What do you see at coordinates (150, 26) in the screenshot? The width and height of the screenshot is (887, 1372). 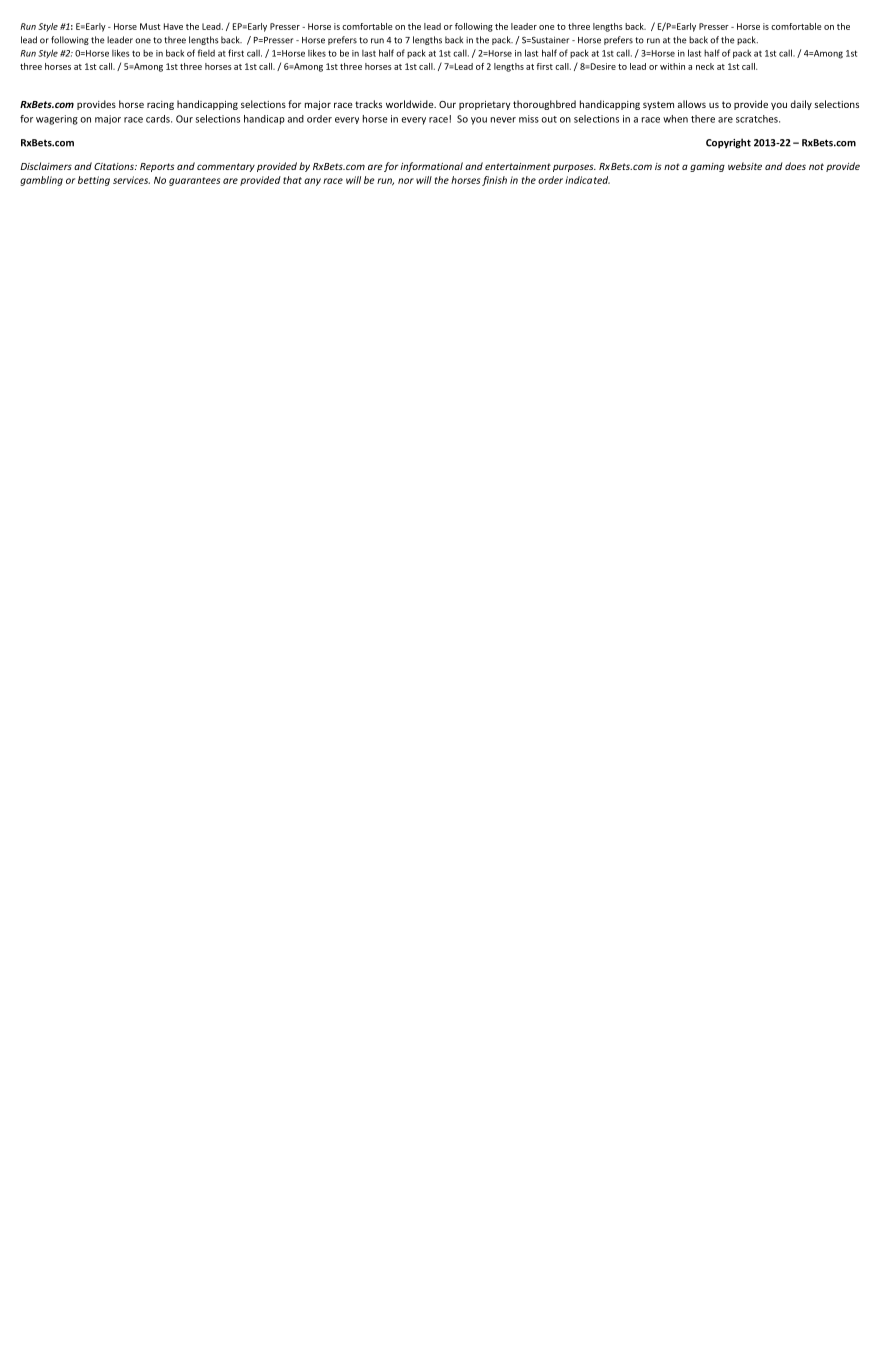 I see `Must` at bounding box center [150, 26].
